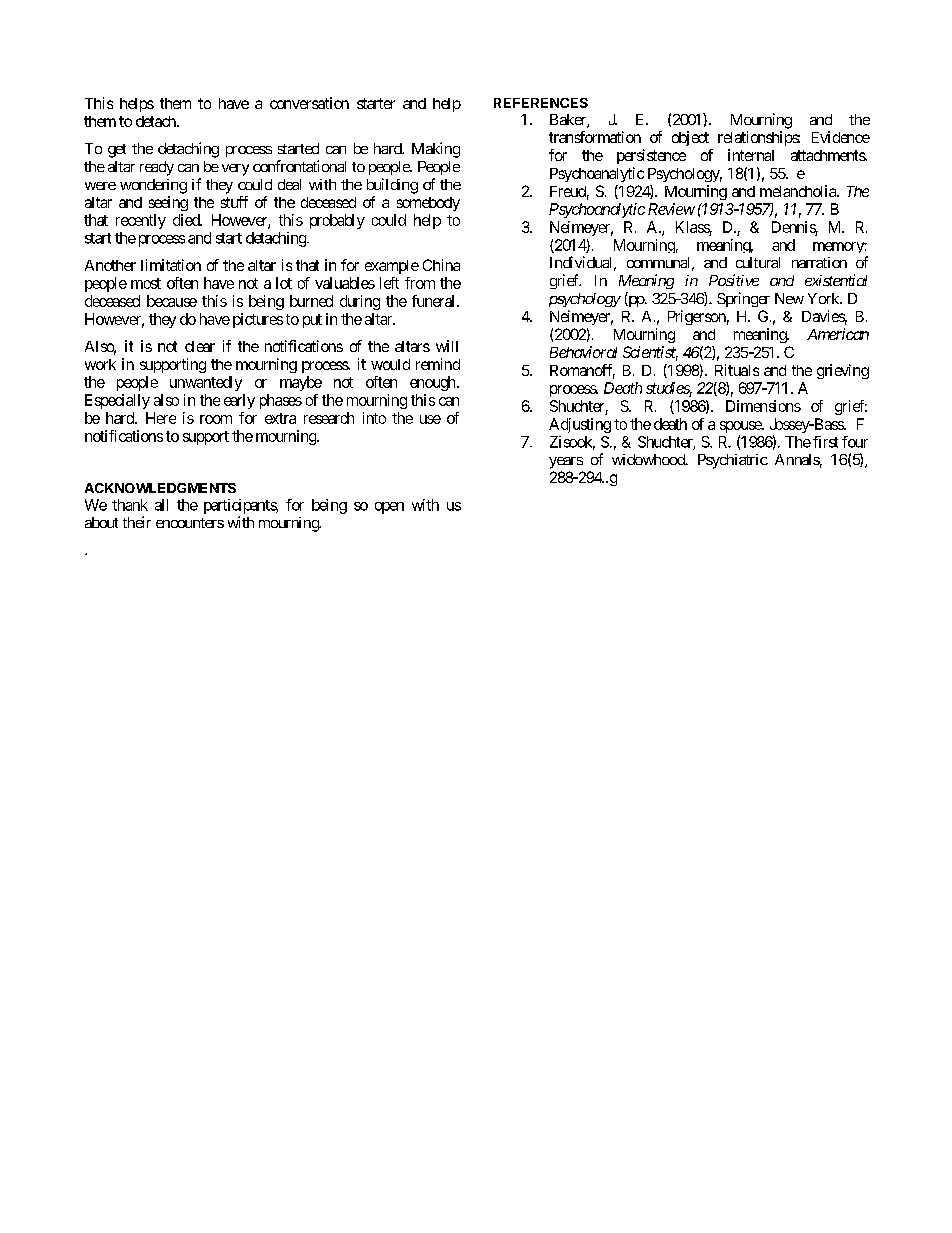  Describe the element at coordinates (690, 138) in the screenshot. I see `object` at that location.
